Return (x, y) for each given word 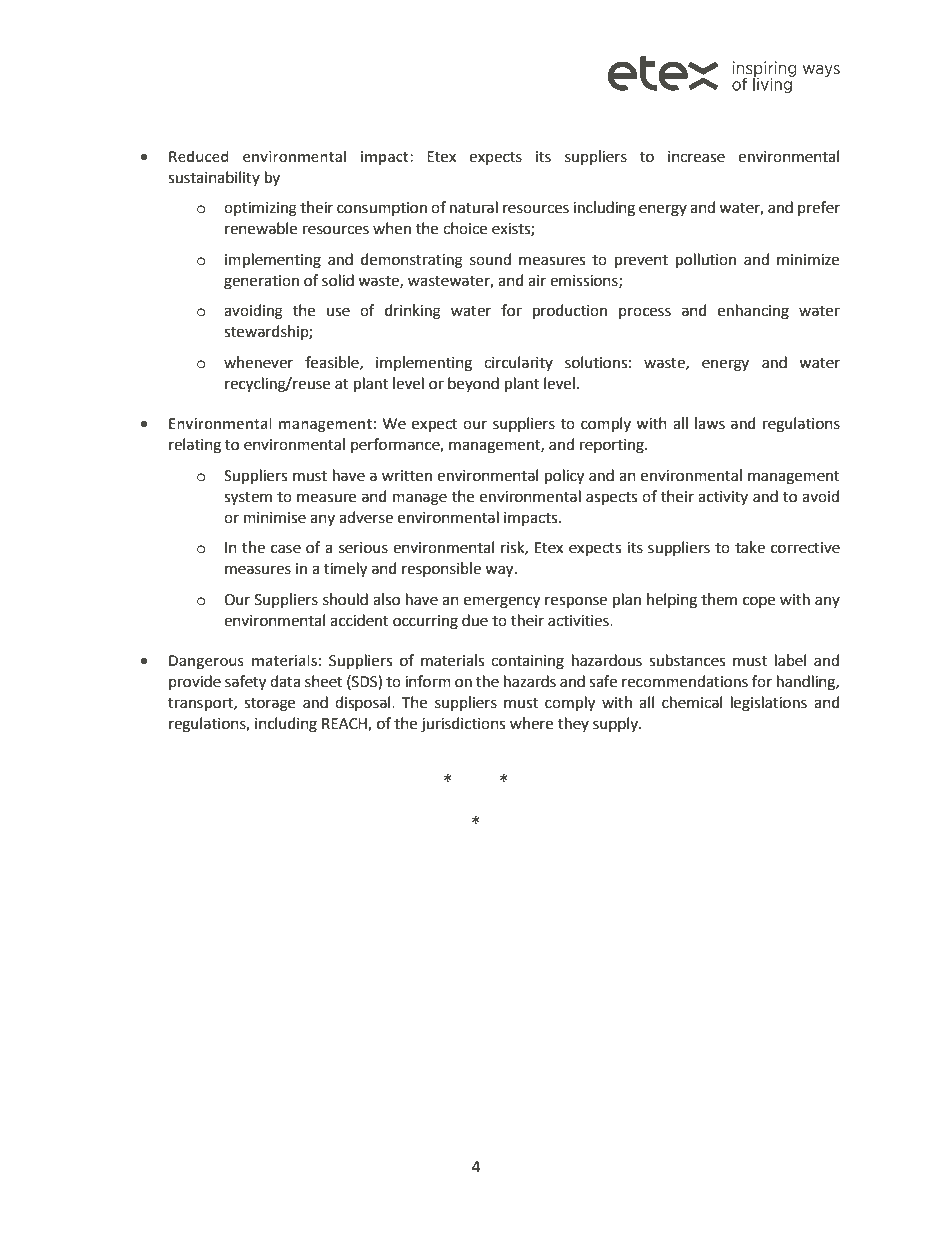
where (531, 723)
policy (564, 477)
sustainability (214, 178)
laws (710, 423)
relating (195, 446)
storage (269, 705)
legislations (769, 704)
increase (696, 157)
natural (474, 207)
